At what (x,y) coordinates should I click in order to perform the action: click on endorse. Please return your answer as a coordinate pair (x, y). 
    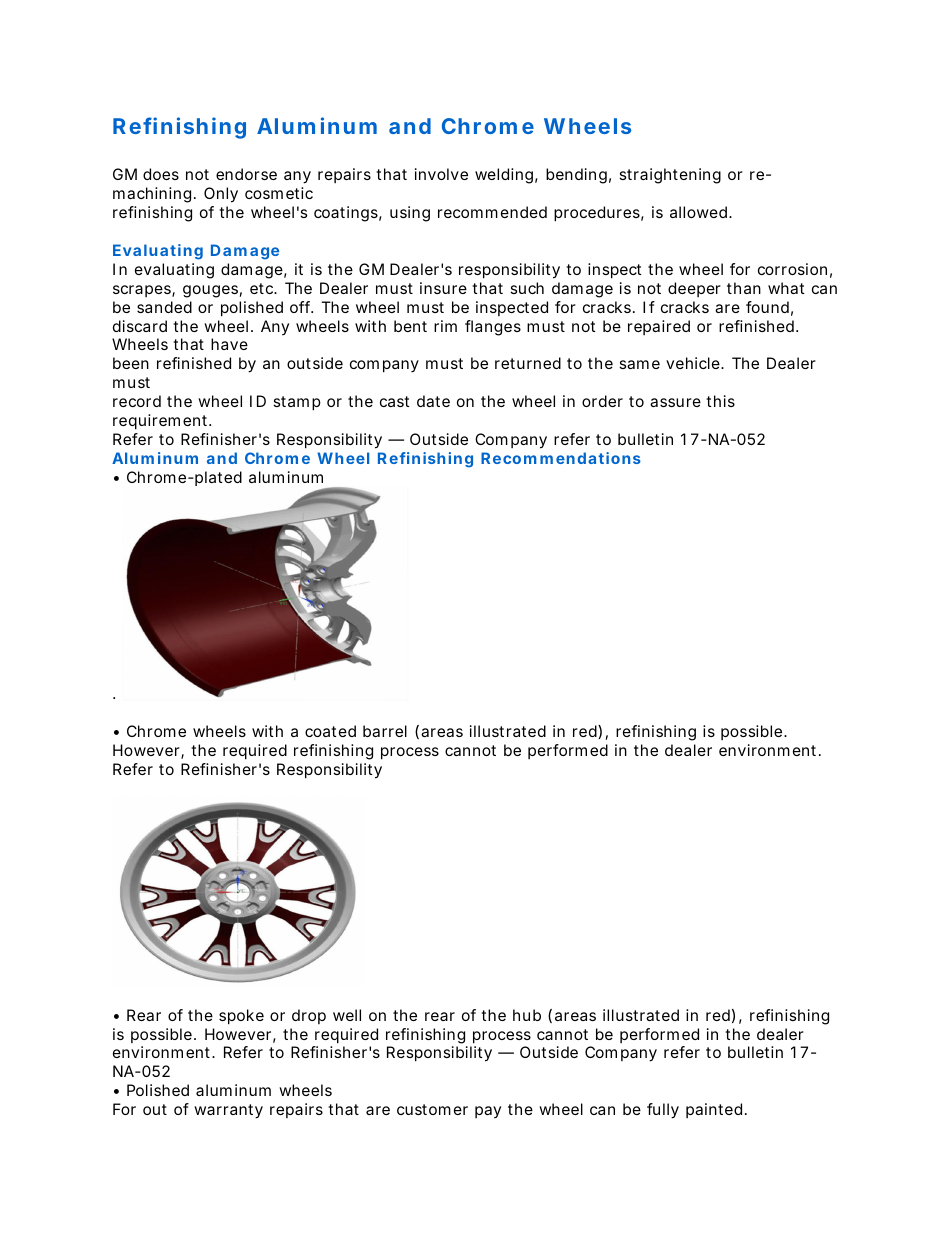
    Looking at the image, I should click on (246, 174).
